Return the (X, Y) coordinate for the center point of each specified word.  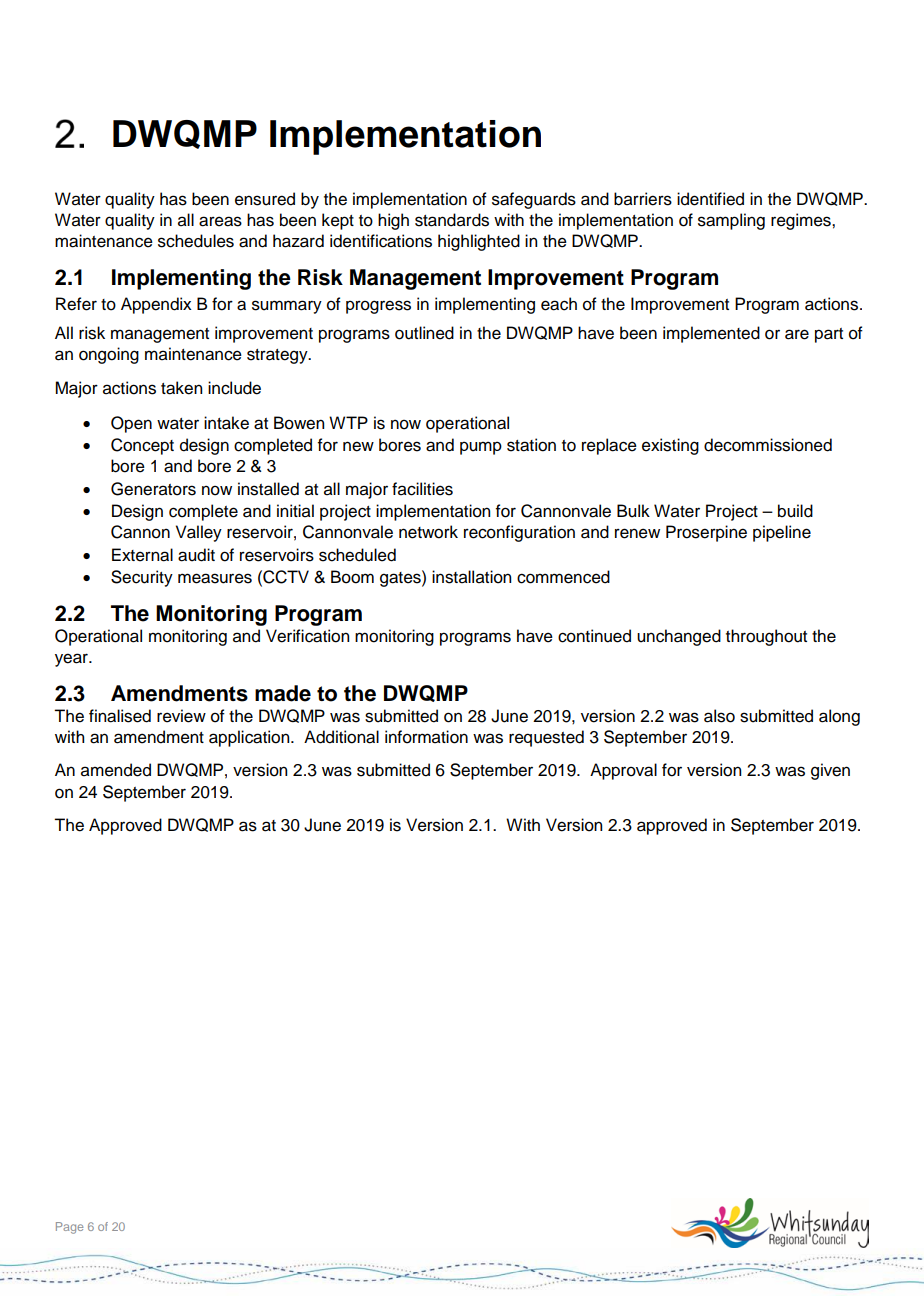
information (426, 737)
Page (69, 1228)
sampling (731, 221)
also (719, 716)
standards (452, 220)
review (181, 716)
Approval (623, 771)
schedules (196, 241)
